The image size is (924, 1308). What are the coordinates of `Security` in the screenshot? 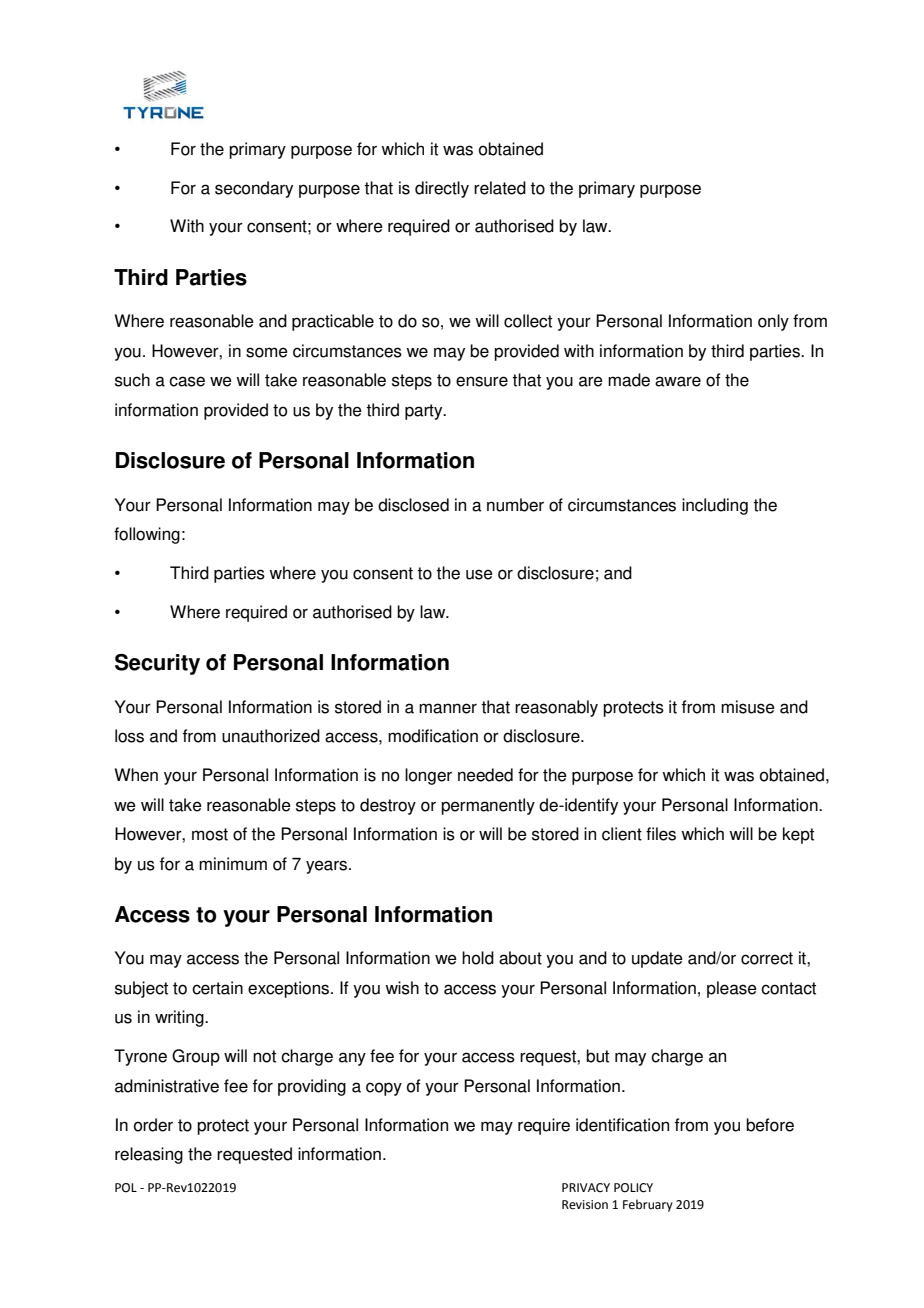 It's located at (157, 664).
